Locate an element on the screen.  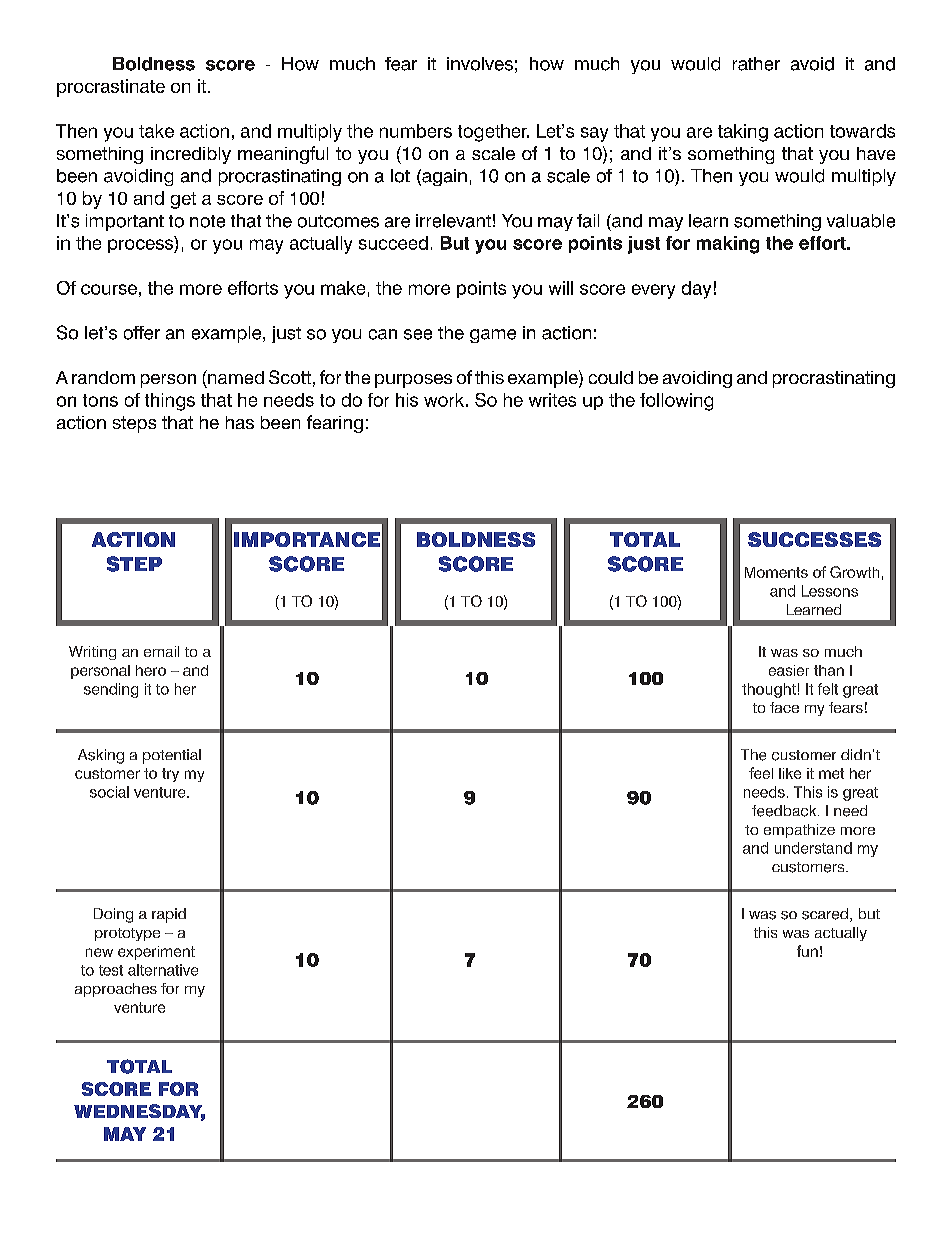
rather is located at coordinates (756, 64).
